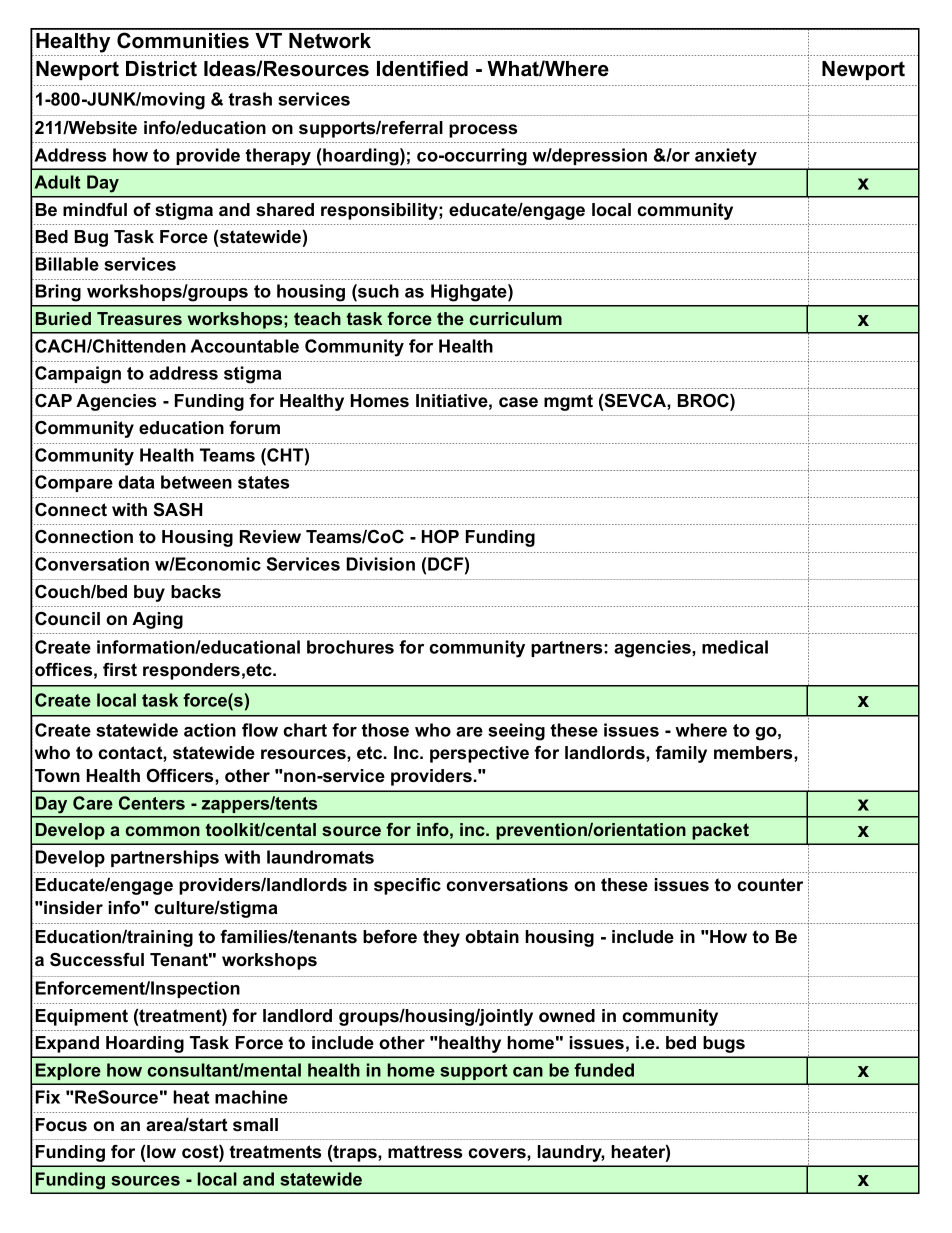 This screenshot has width=952, height=1233. What do you see at coordinates (157, 620) in the screenshot?
I see `Aging` at bounding box center [157, 620].
